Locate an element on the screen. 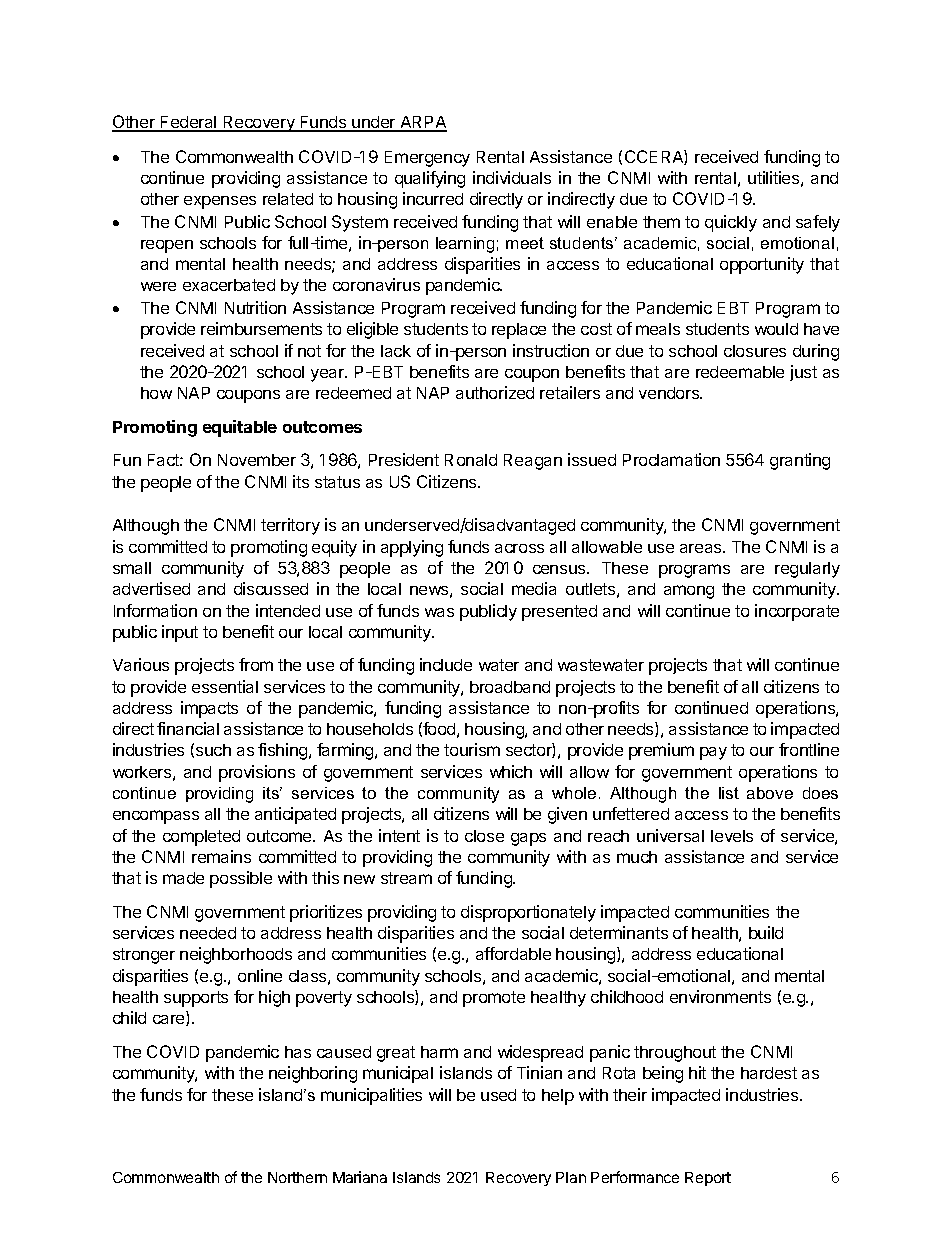  Northern is located at coordinates (297, 1177).
